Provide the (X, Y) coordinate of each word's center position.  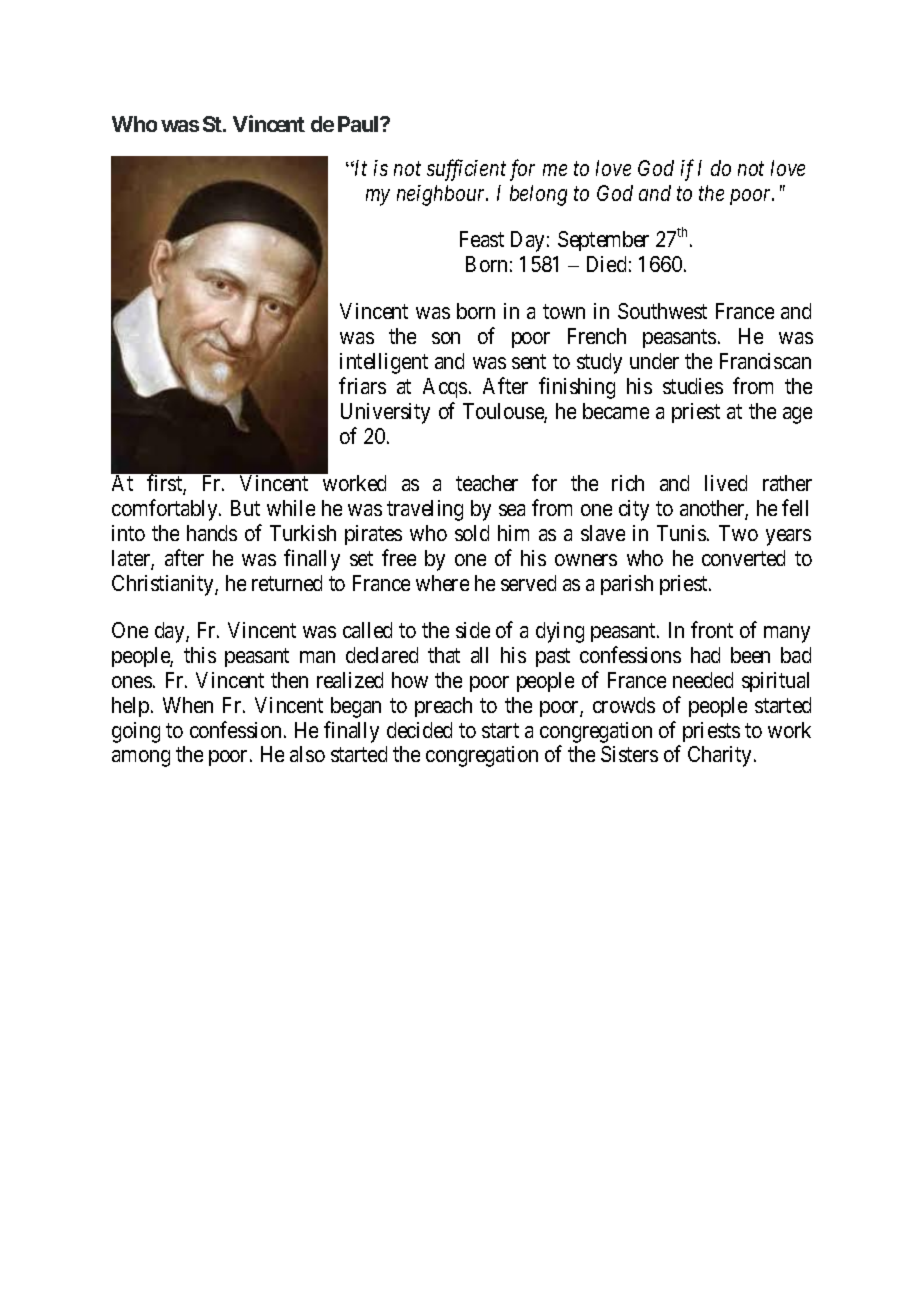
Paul (360, 124)
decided (419, 730)
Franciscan (765, 361)
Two (738, 533)
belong (538, 195)
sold (472, 533)
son (446, 338)
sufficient (466, 170)
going (136, 732)
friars (362, 385)
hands (212, 533)
